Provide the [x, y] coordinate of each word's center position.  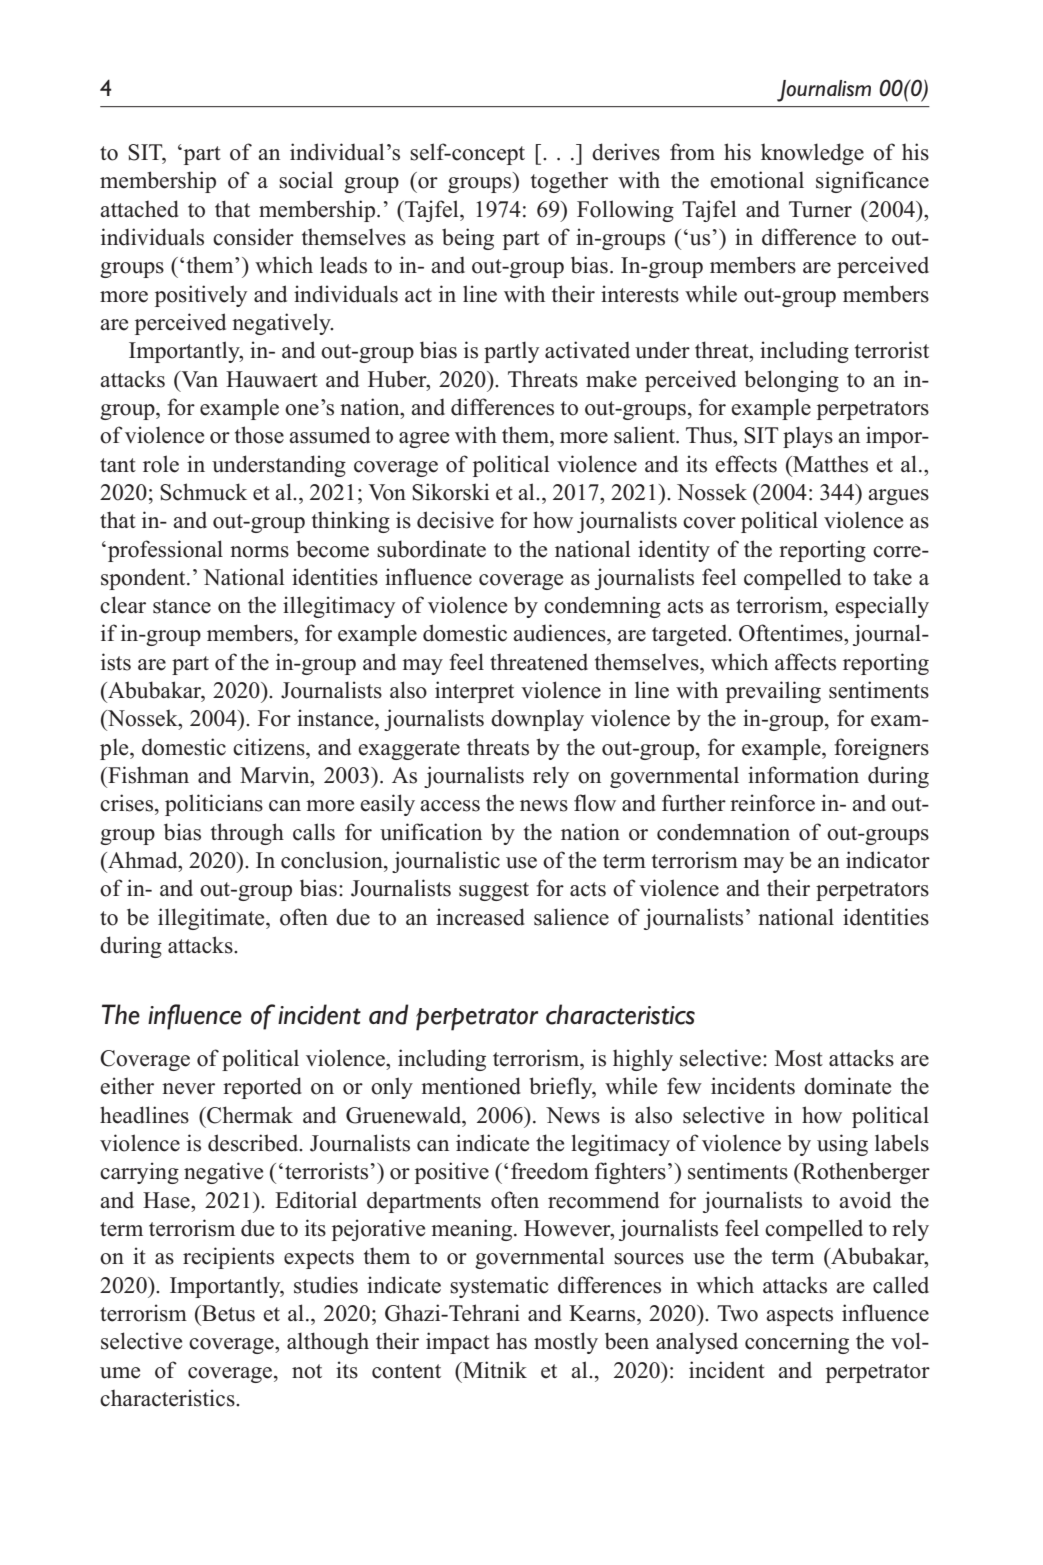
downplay [537, 720]
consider [253, 237]
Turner [820, 209]
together [569, 182]
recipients [228, 1258]
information [803, 775]
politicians [214, 805]
